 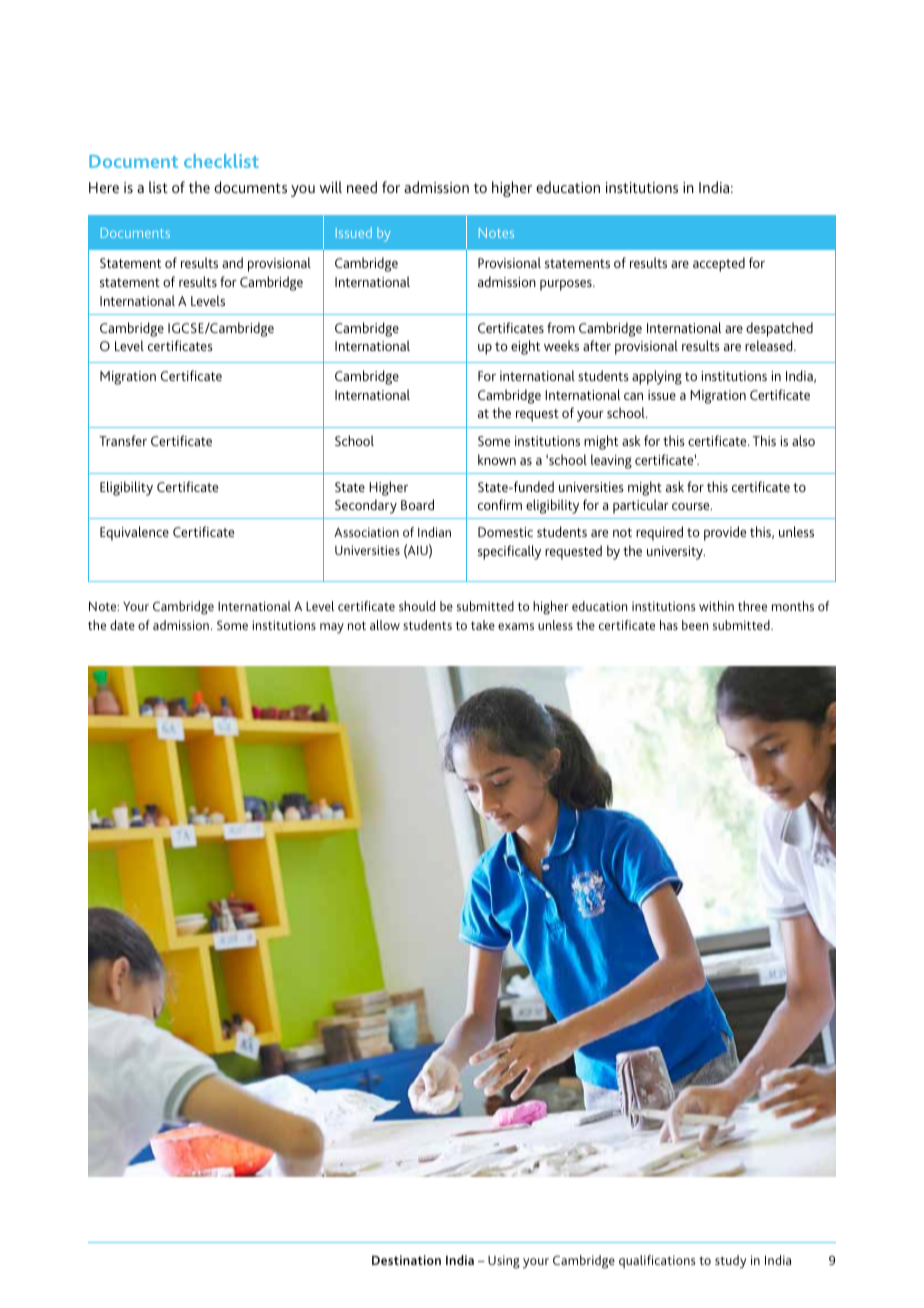 I want to click on accepted, so click(x=719, y=264).
